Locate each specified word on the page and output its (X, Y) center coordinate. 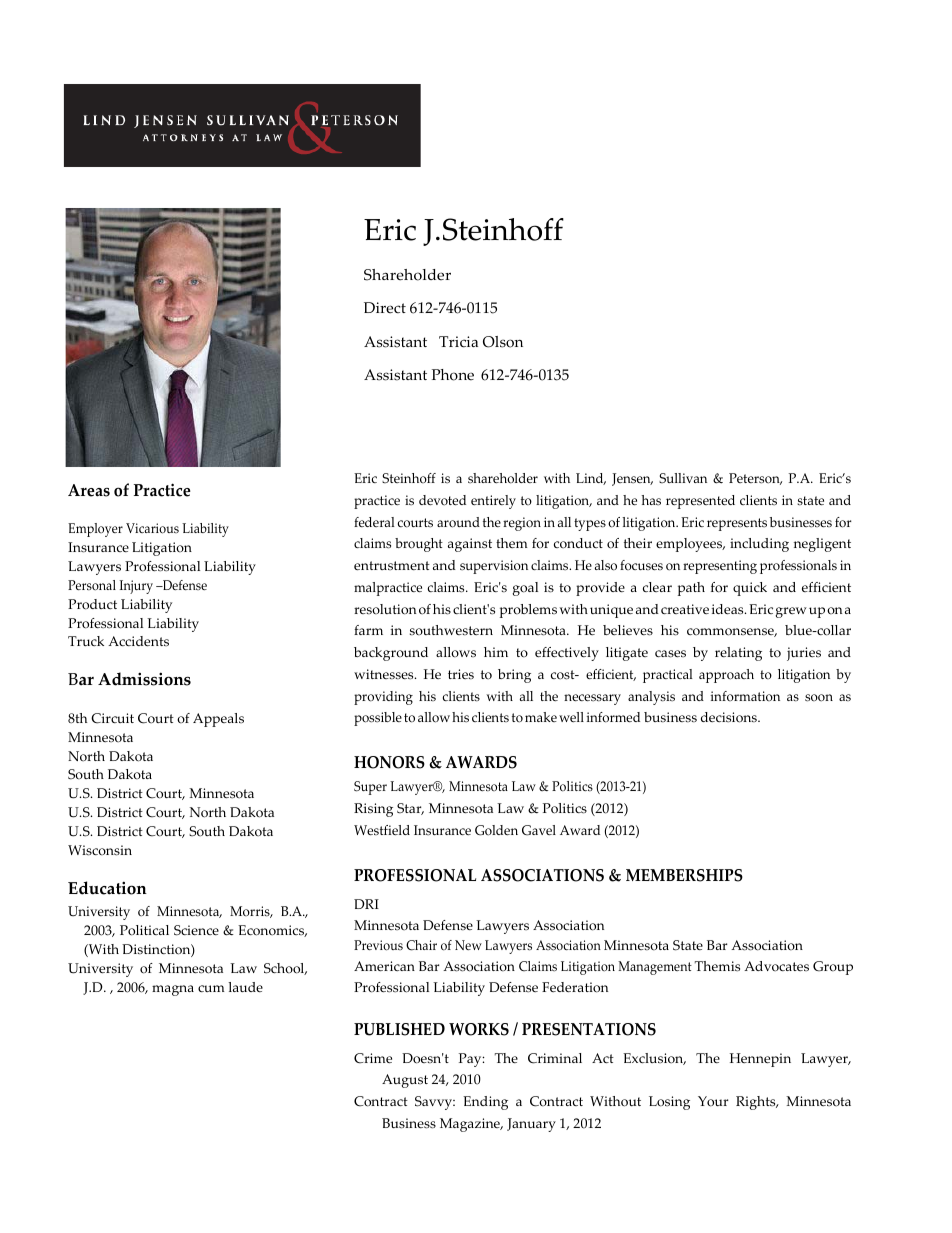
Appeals (218, 720)
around (458, 522)
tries (461, 674)
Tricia (458, 342)
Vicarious (152, 528)
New (468, 945)
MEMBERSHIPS (684, 875)
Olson (503, 342)
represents (737, 524)
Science (196, 930)
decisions (730, 717)
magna (173, 990)
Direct (385, 308)
